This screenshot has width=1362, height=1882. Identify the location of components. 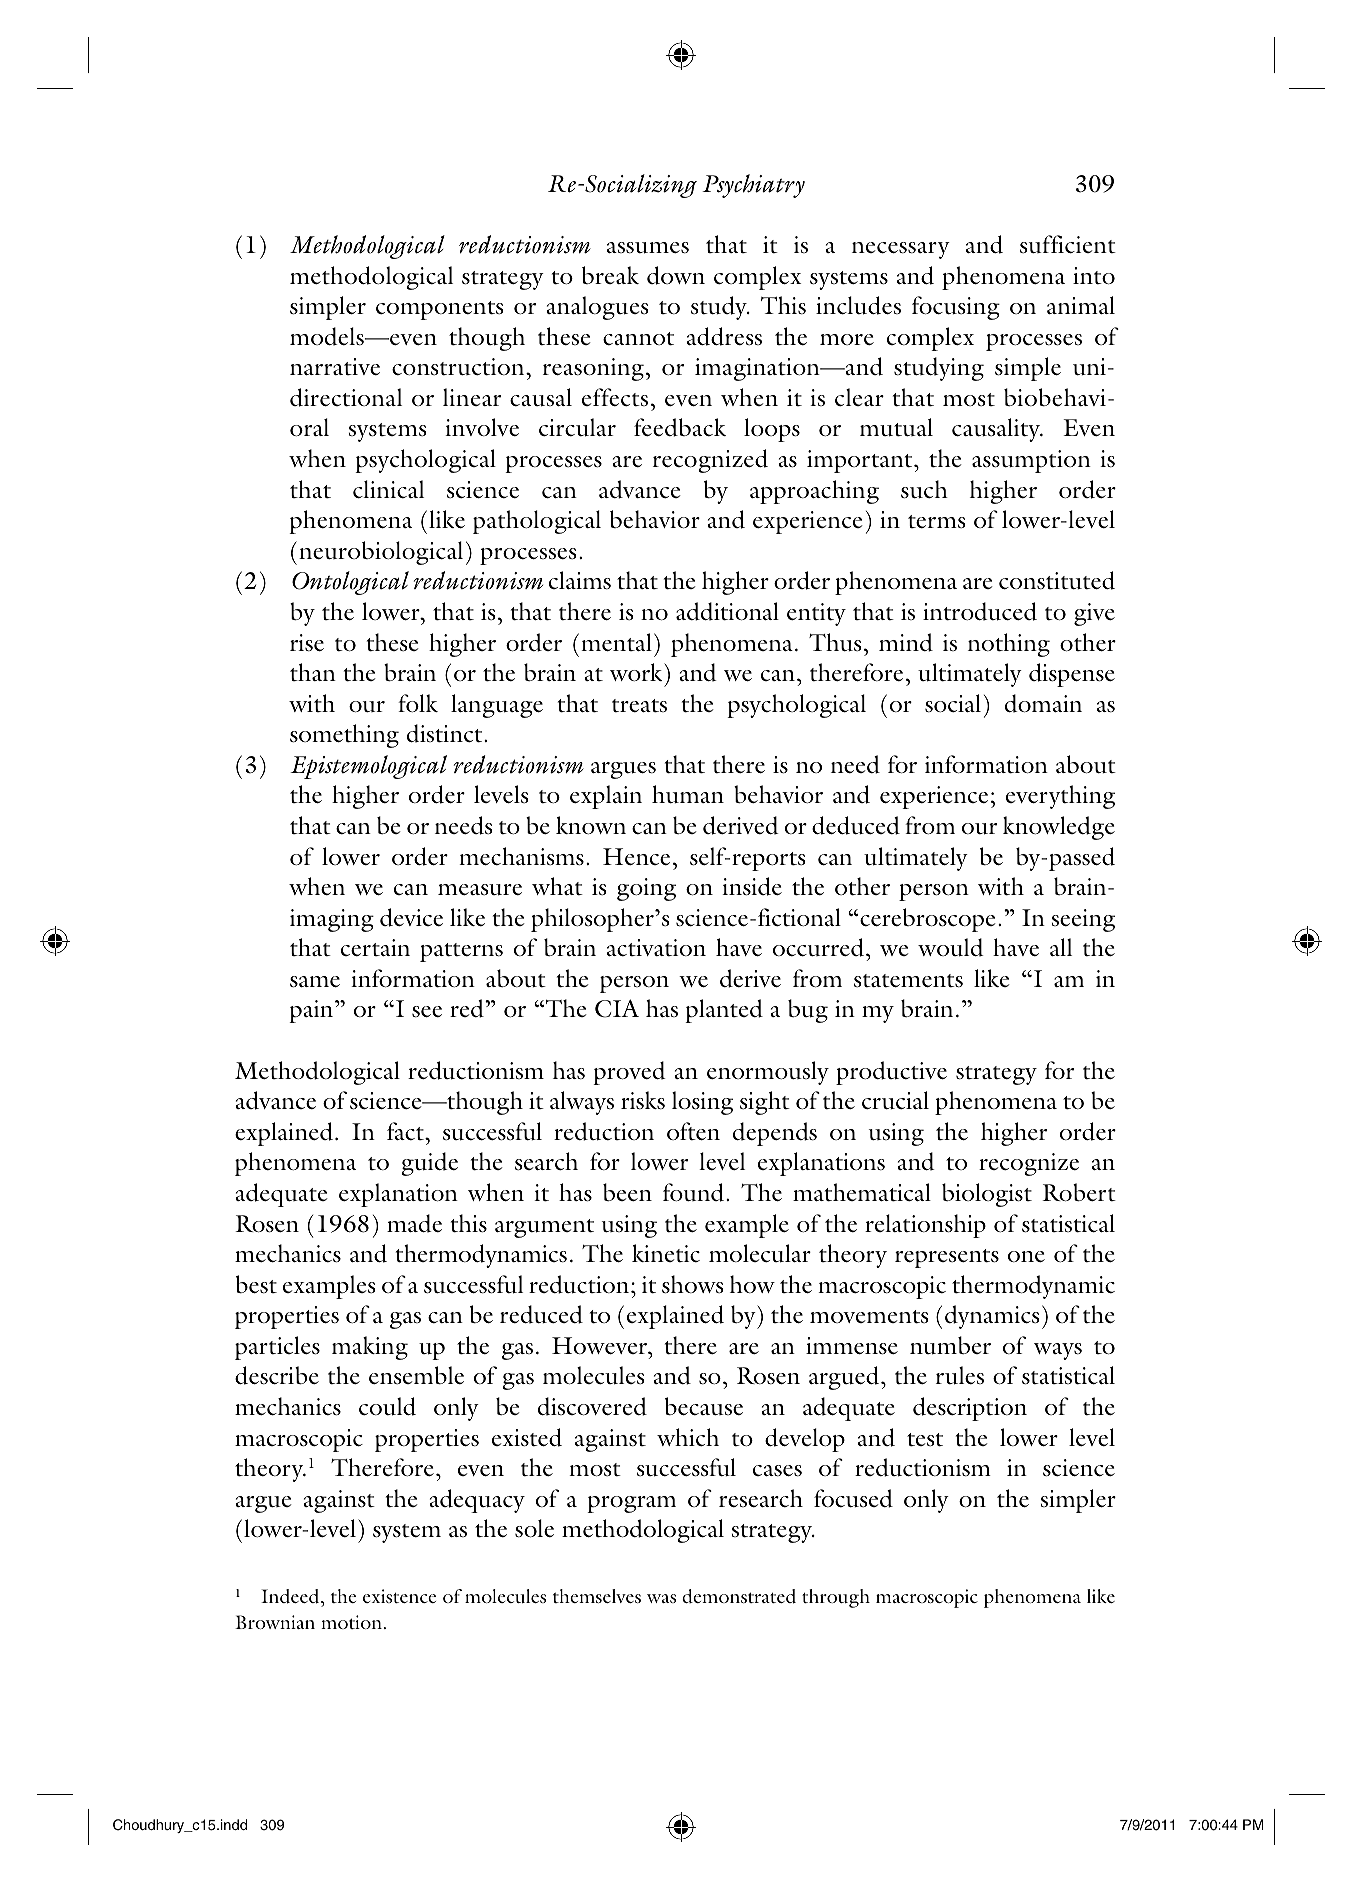
(440, 310).
